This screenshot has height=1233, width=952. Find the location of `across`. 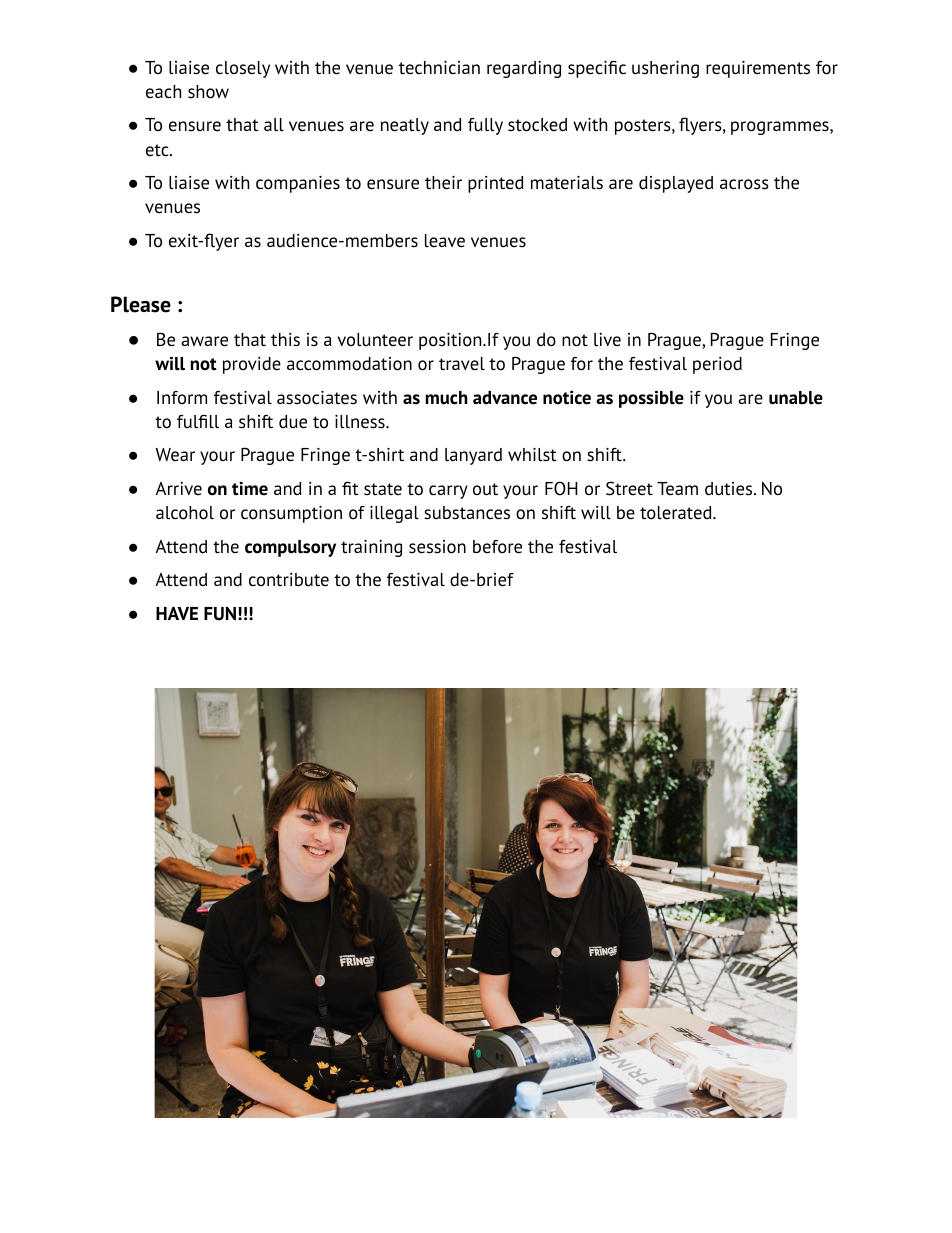

across is located at coordinates (744, 184).
